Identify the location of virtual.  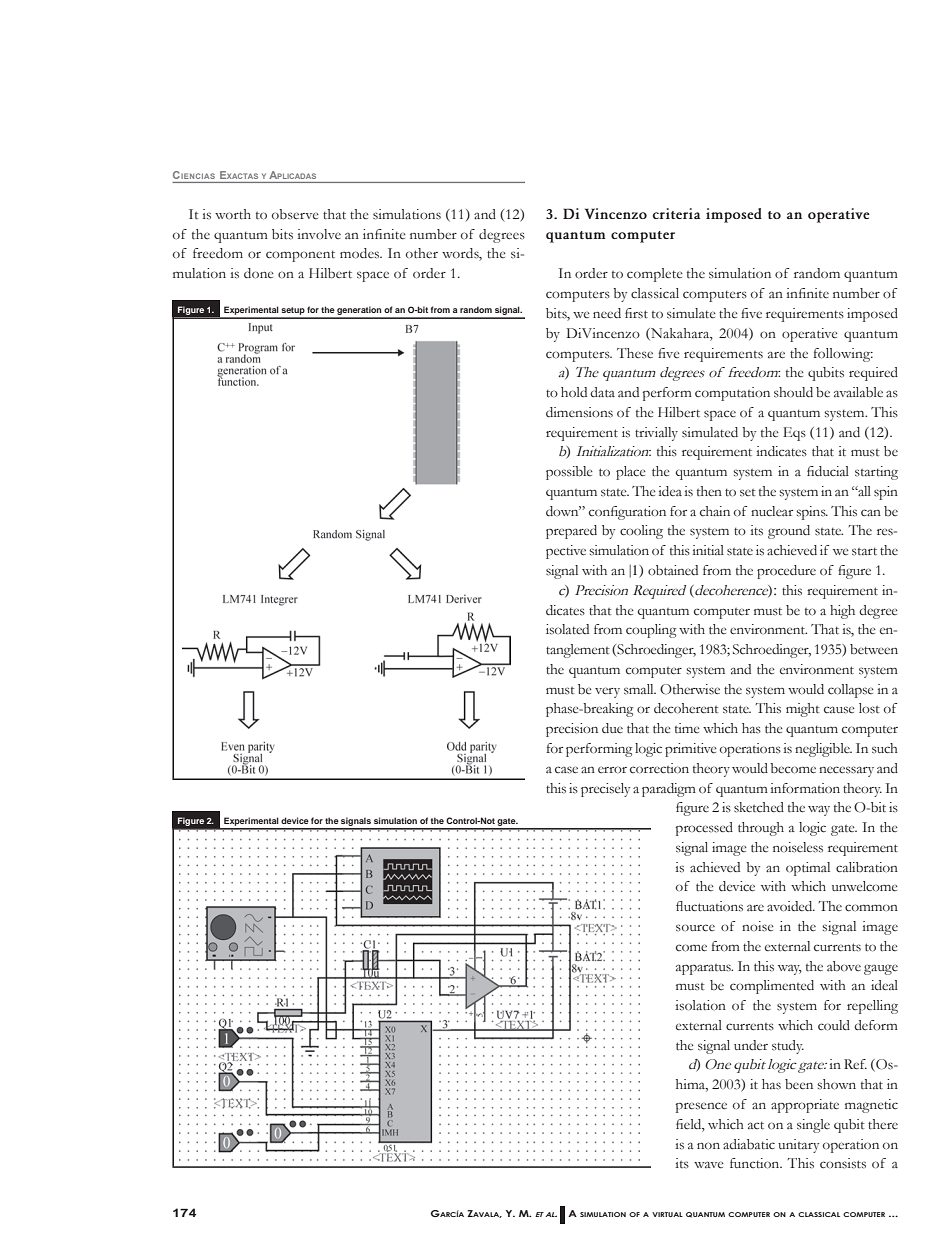
(667, 1214).
